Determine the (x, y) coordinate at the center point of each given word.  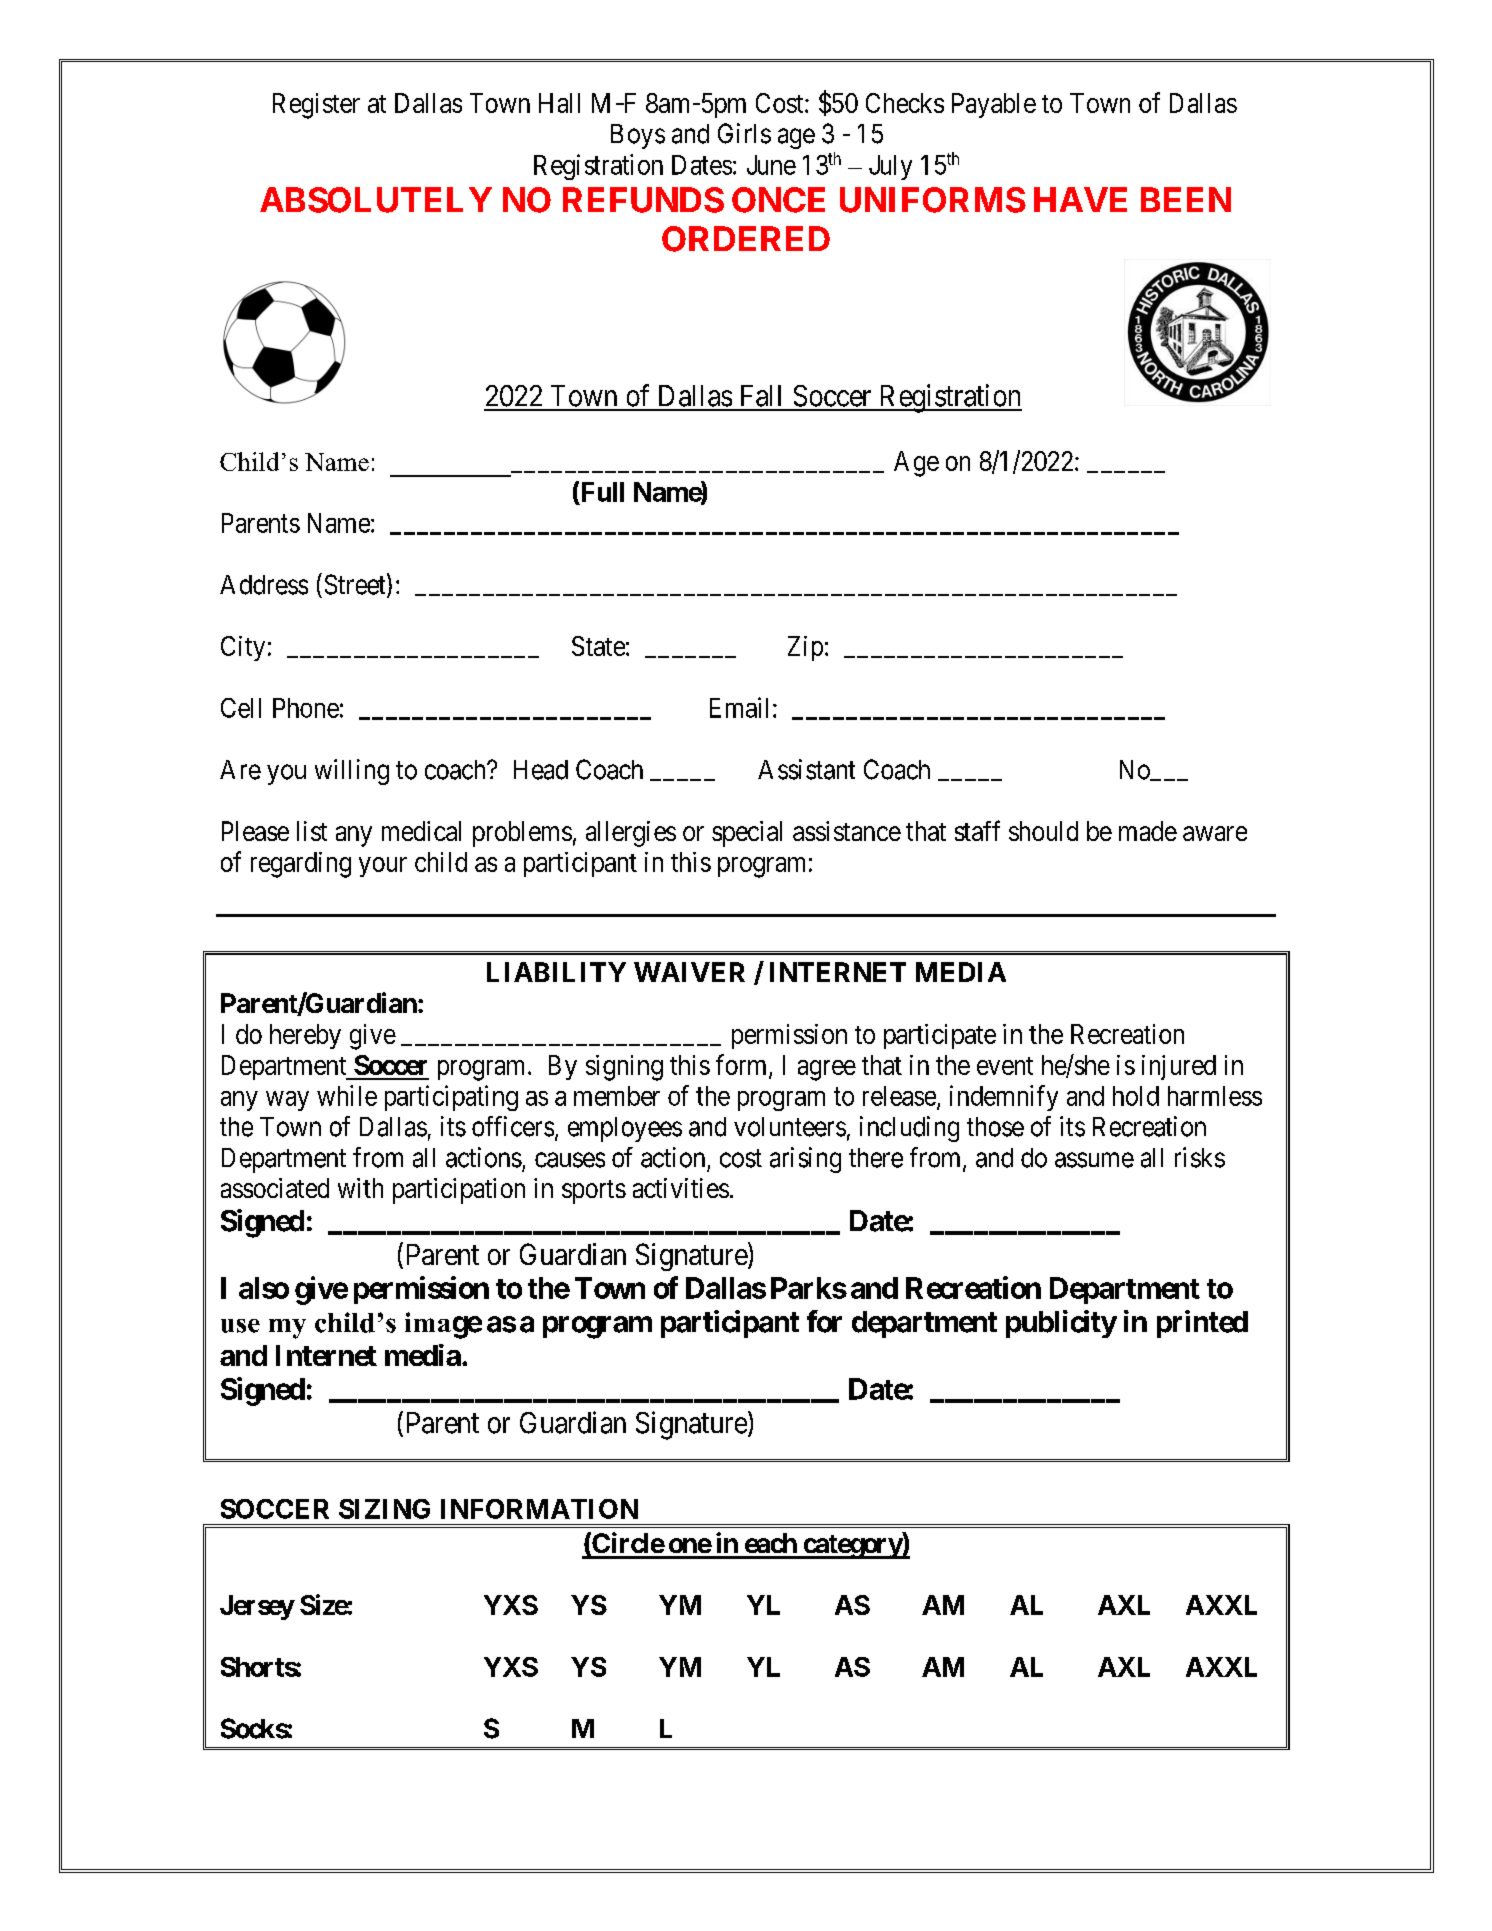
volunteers (790, 1127)
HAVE (1080, 199)
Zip (805, 648)
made (1148, 831)
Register (316, 106)
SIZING (384, 1509)
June (771, 165)
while (347, 1095)
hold (1136, 1096)
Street (356, 585)
